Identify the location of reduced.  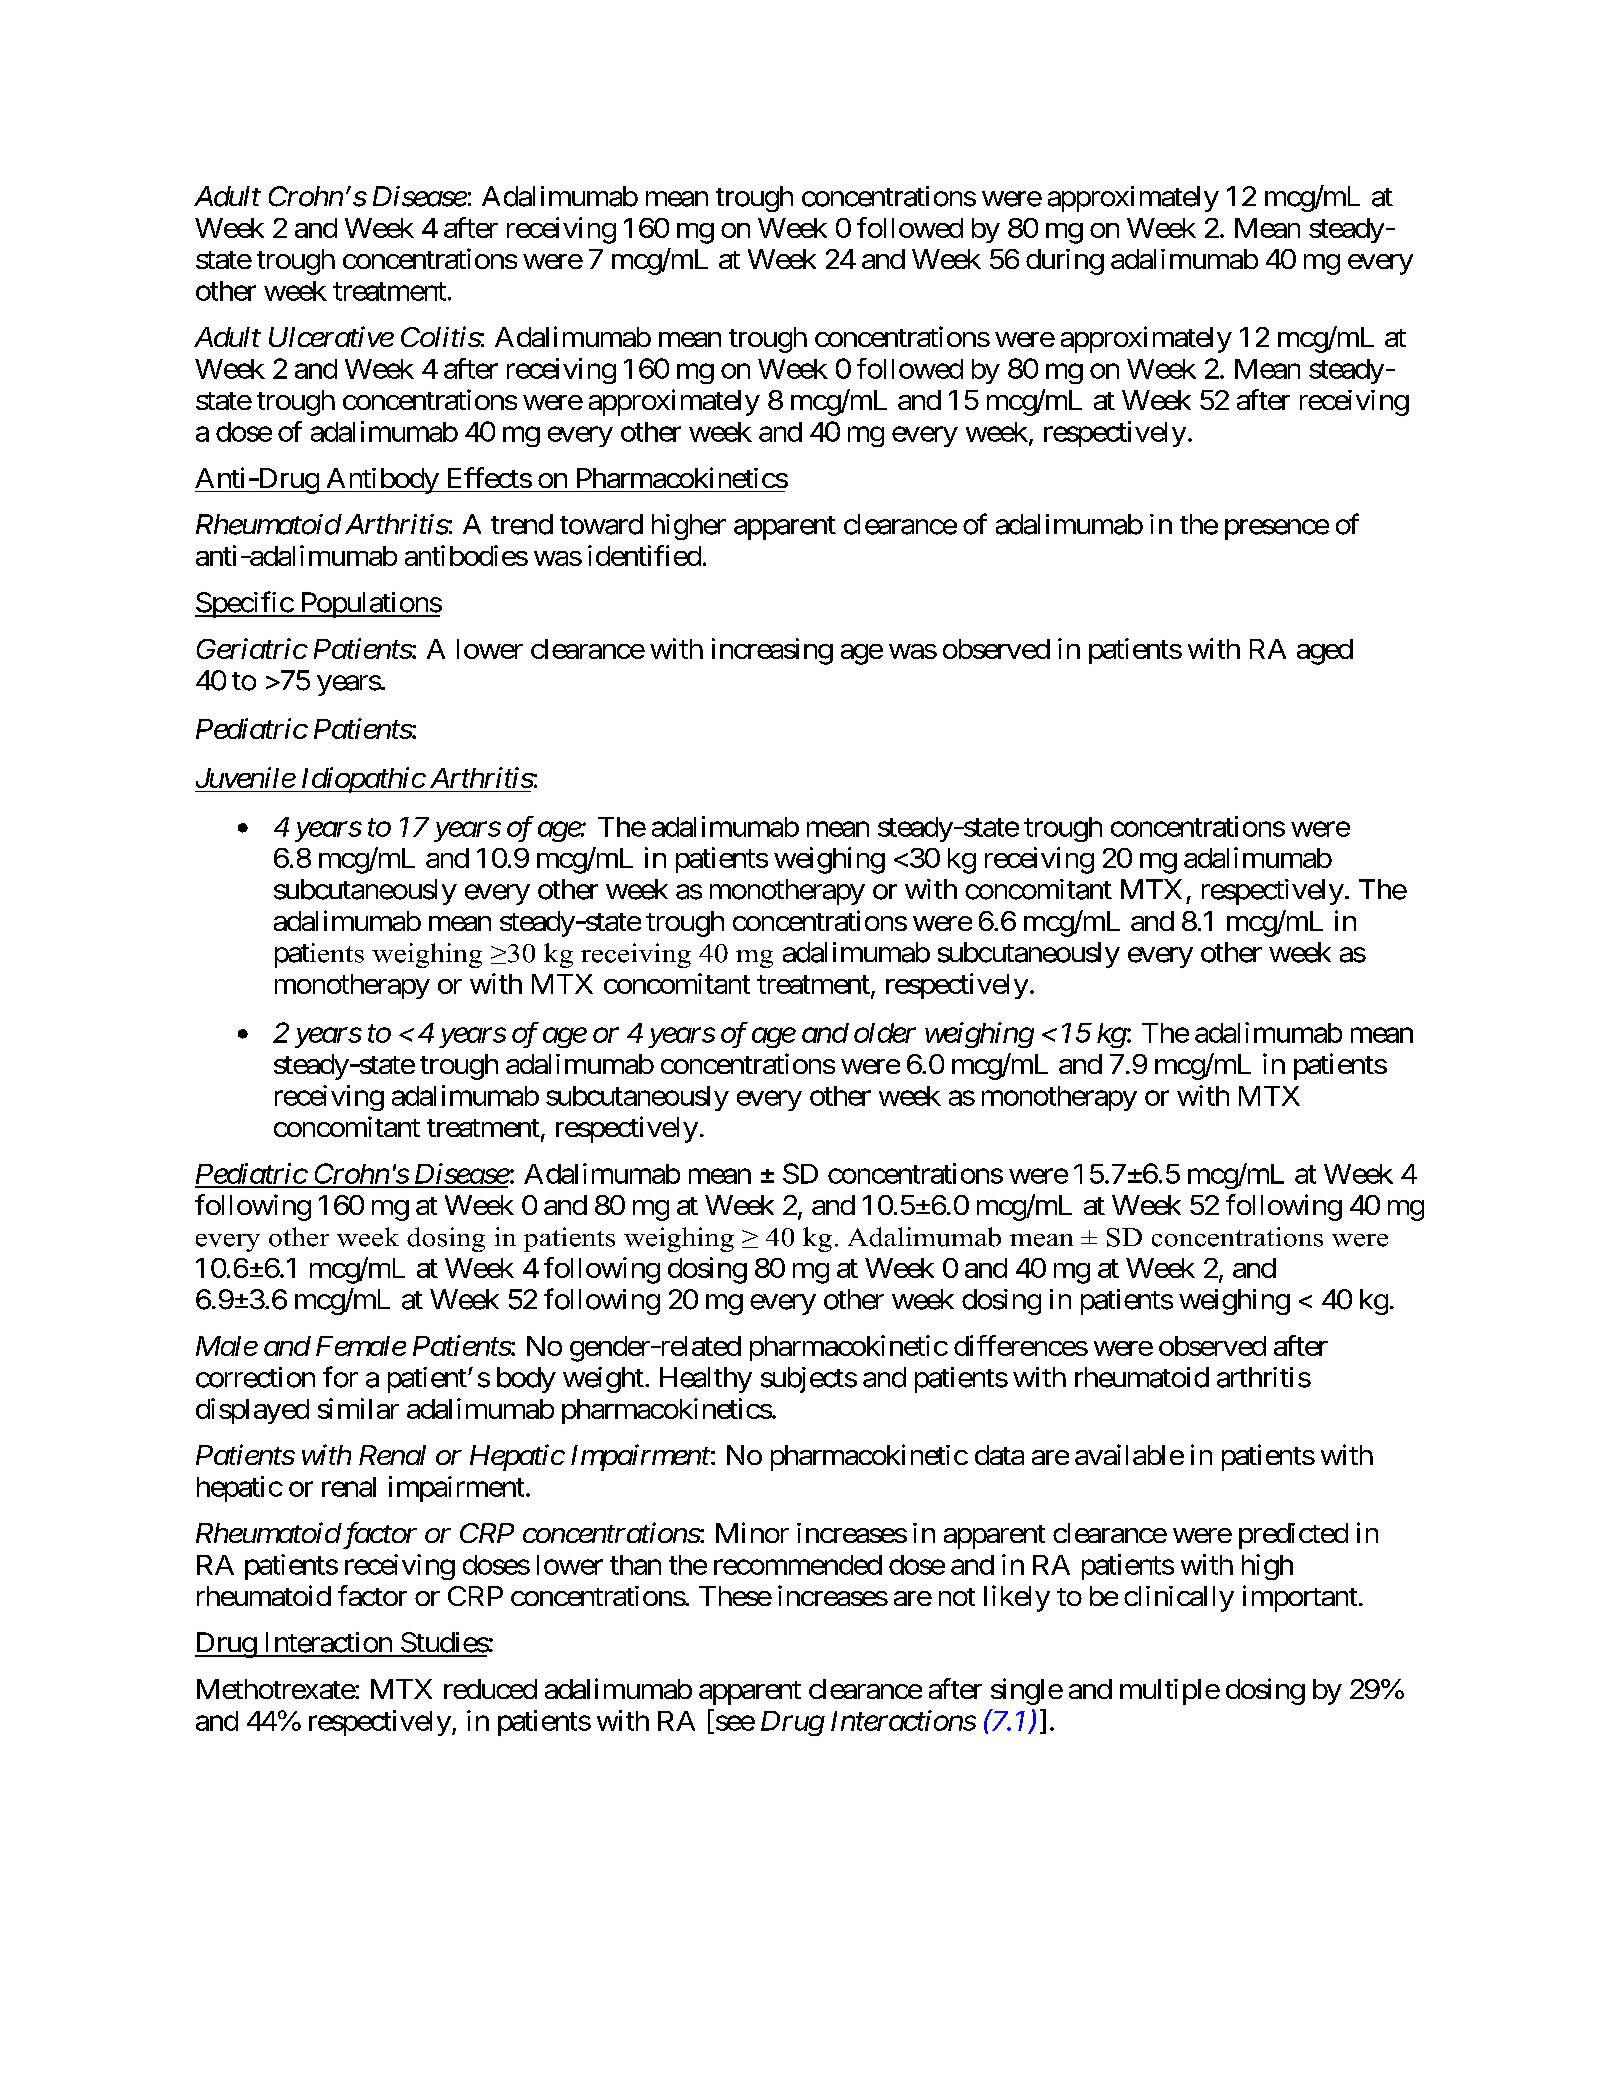
(490, 1689).
